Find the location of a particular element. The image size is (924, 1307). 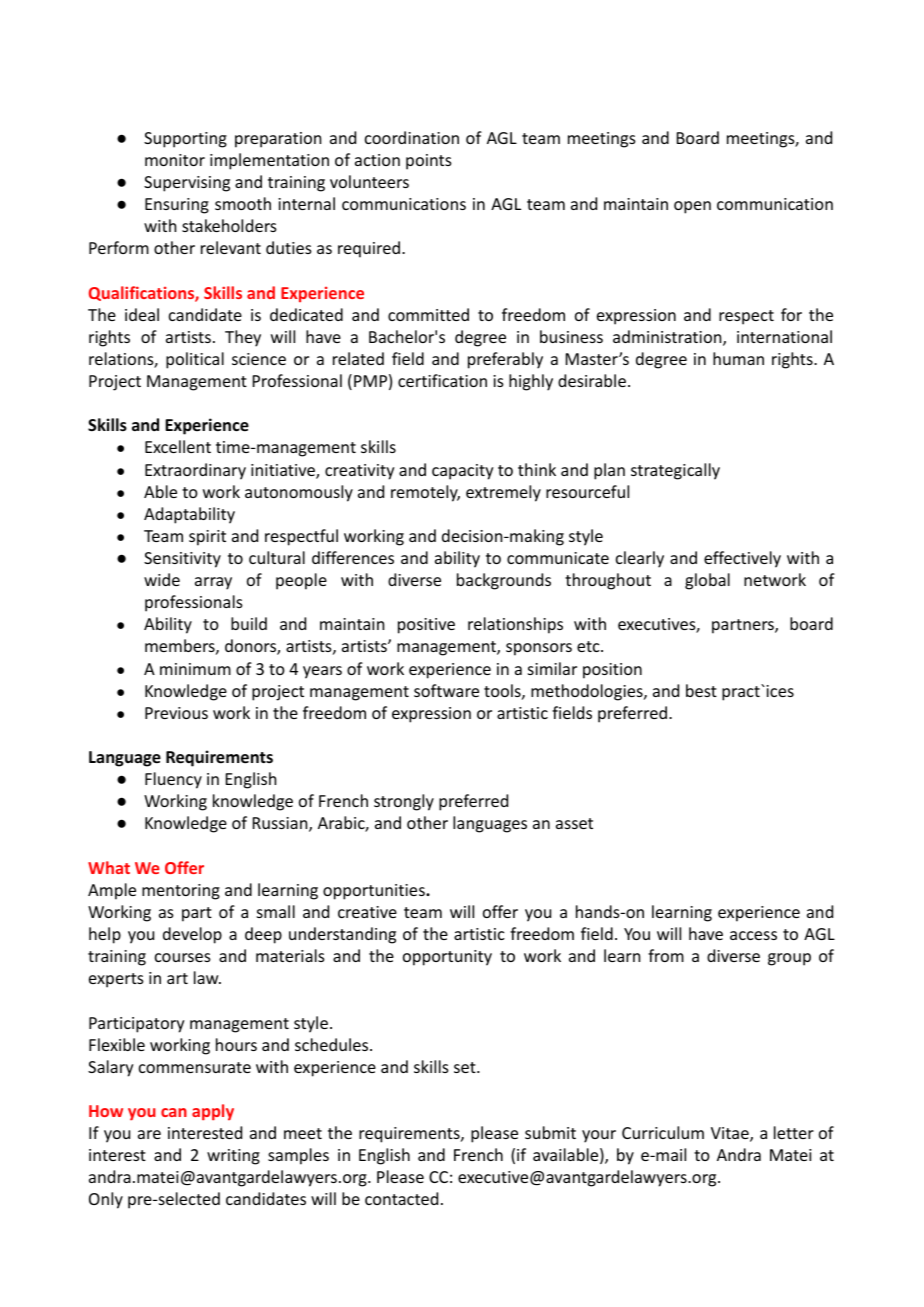

points is located at coordinates (429, 162).
